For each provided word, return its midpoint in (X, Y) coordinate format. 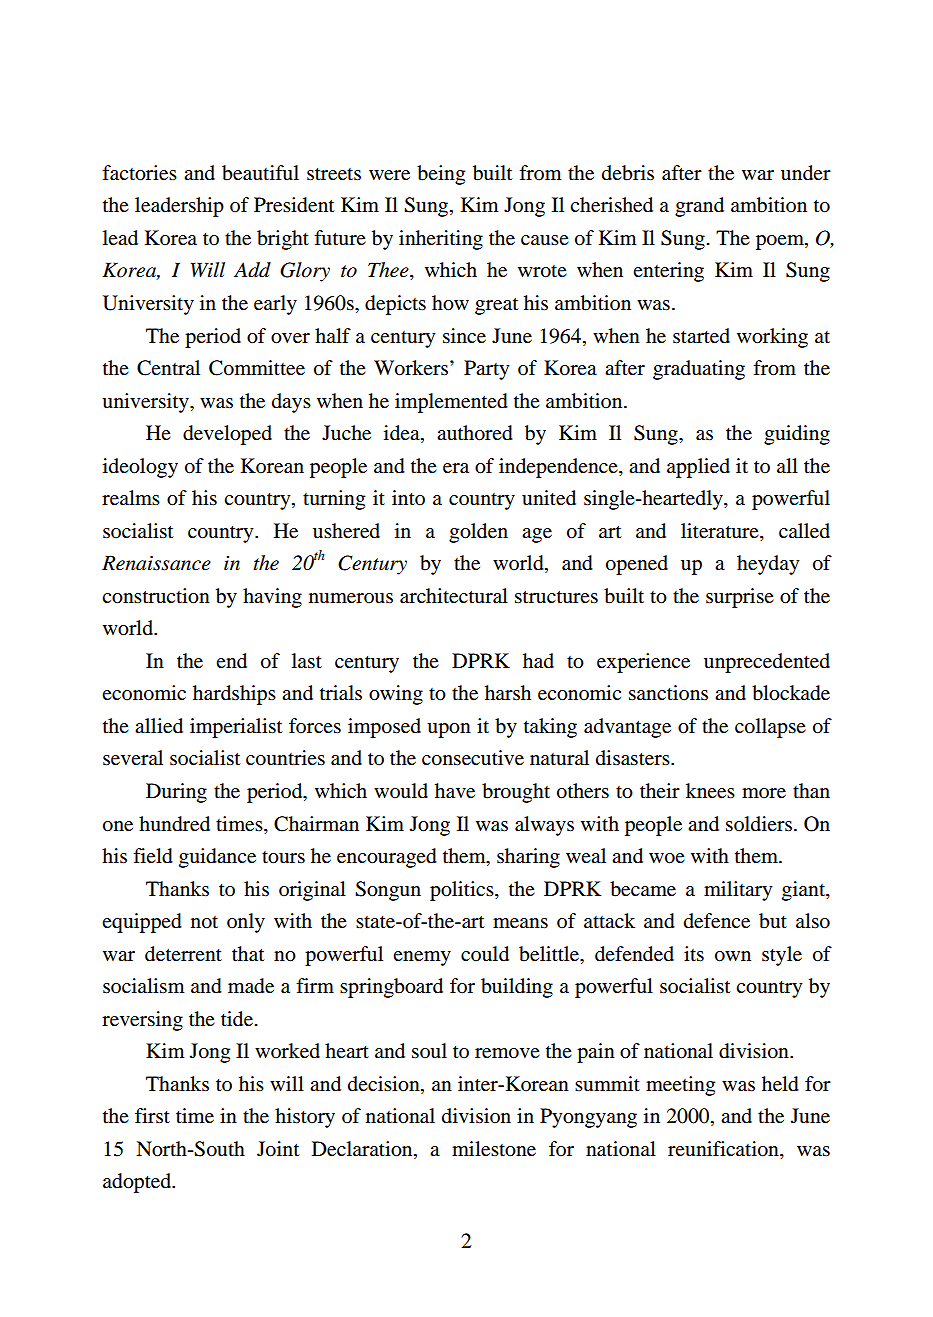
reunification (724, 1150)
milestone (494, 1149)
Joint (278, 1149)
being (441, 175)
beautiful (260, 173)
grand (699, 207)
